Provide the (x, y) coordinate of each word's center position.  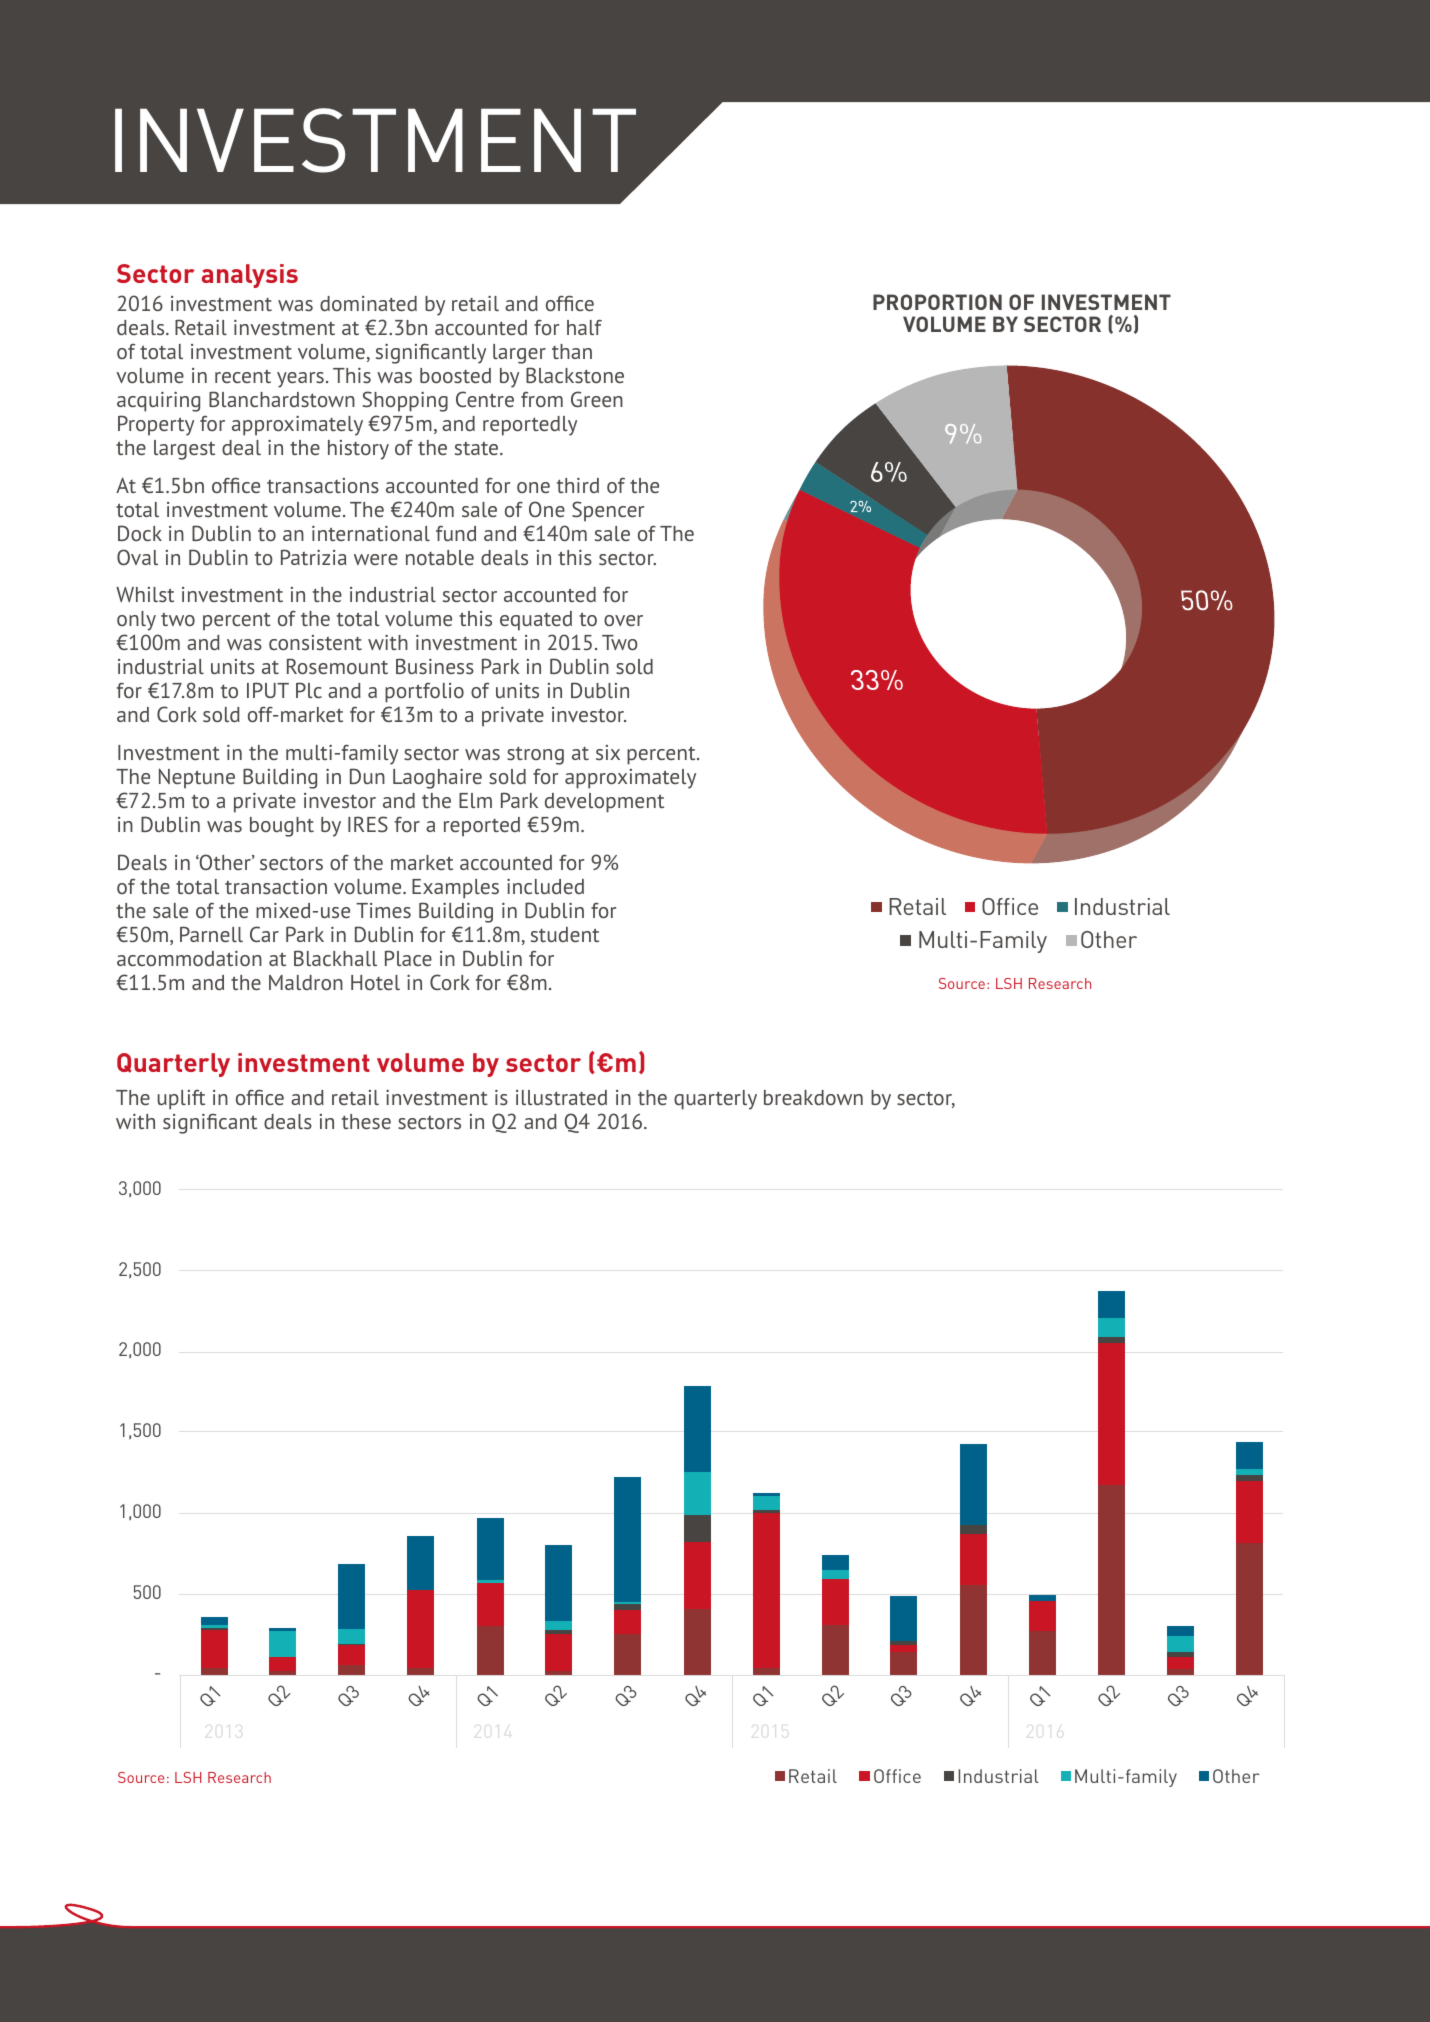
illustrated (561, 1097)
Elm (475, 800)
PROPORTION (937, 302)
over (623, 620)
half (584, 327)
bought (282, 827)
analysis (250, 276)
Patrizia (313, 557)
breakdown (813, 1097)
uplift (181, 1100)
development (604, 803)
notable (440, 557)
